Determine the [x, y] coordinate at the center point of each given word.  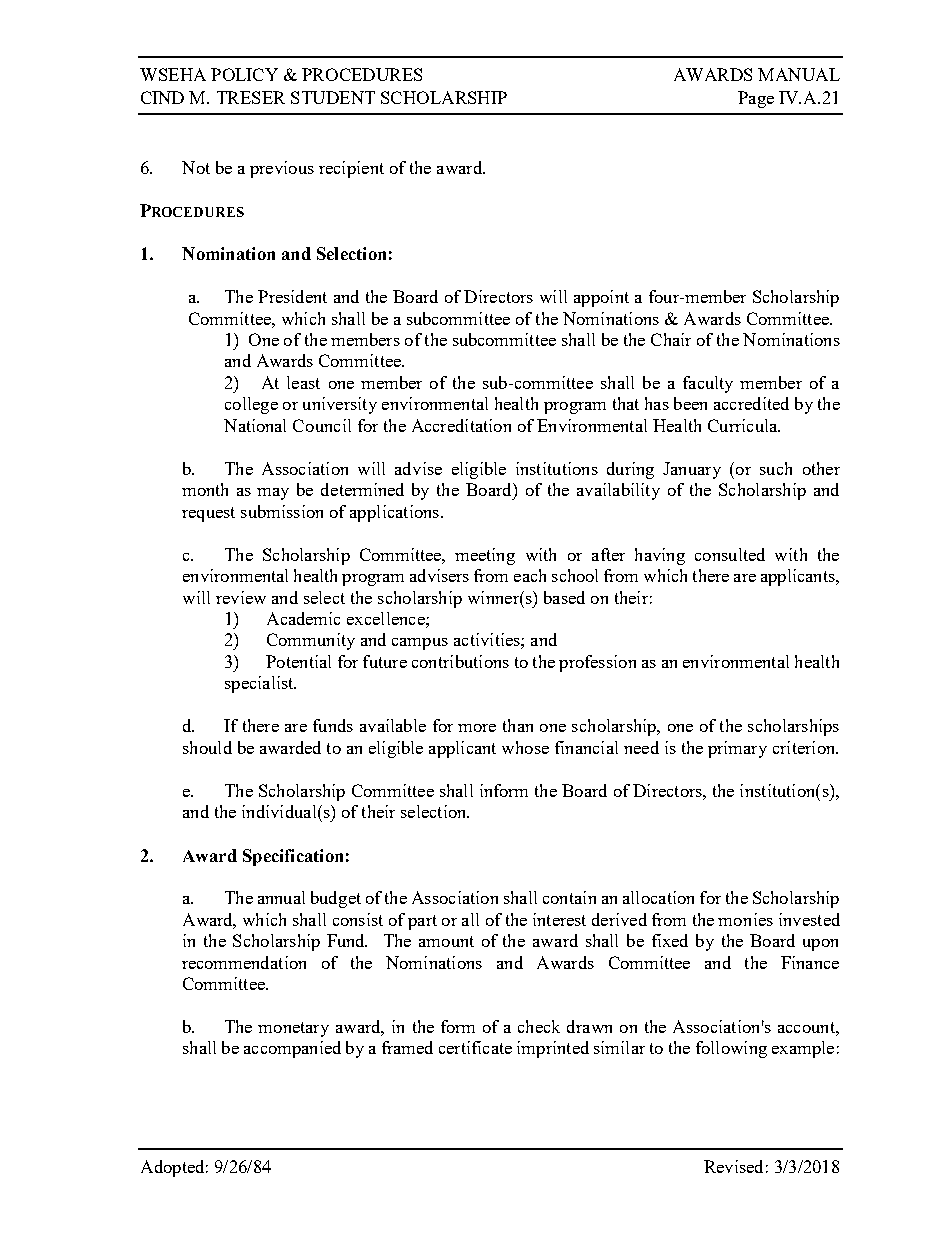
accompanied [292, 1049]
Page [756, 99]
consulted [730, 554]
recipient [351, 169]
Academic [303, 618]
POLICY [244, 74]
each [530, 575]
